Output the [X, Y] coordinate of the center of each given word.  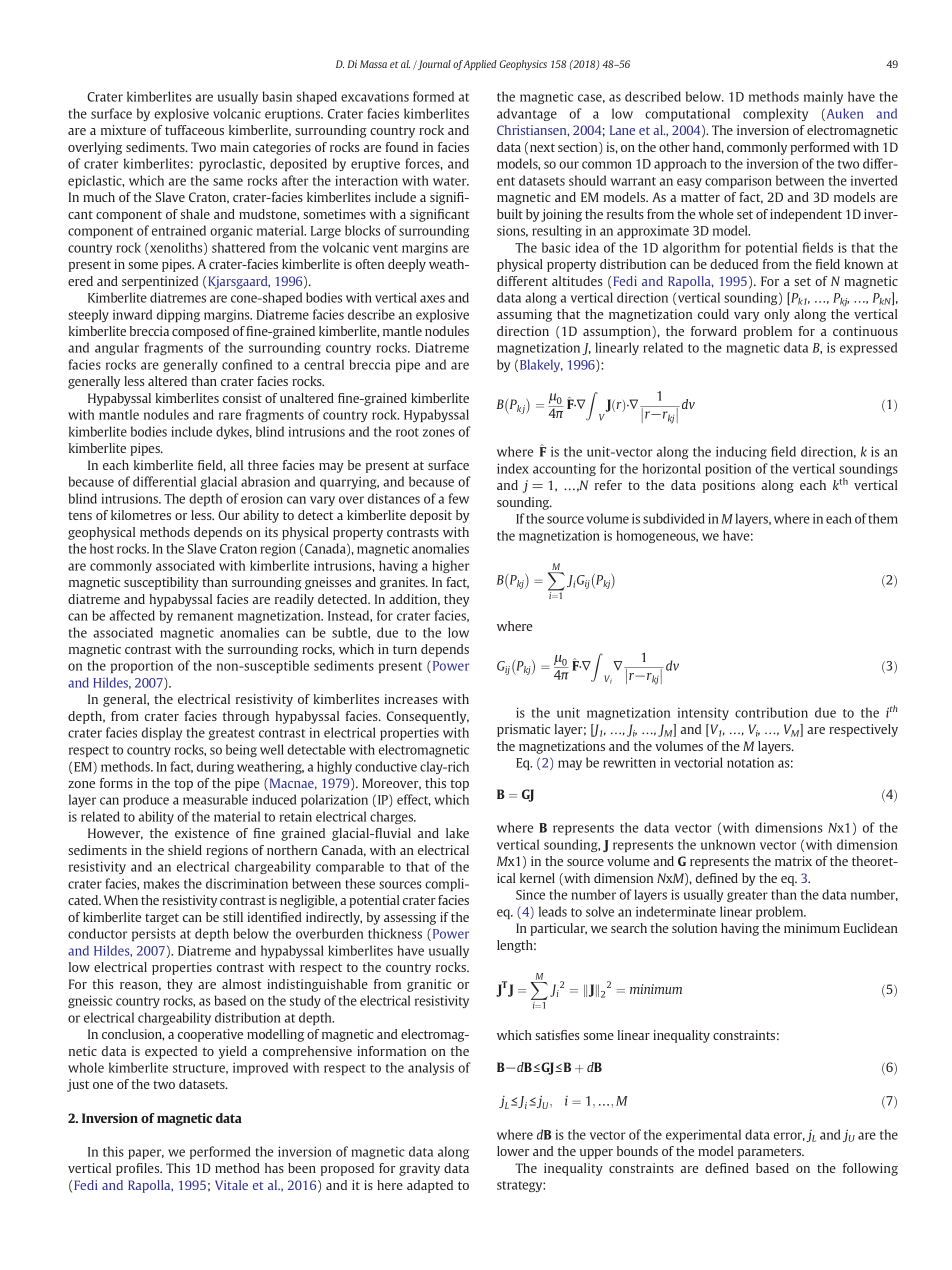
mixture [123, 130]
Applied [480, 65]
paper [146, 1154]
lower [513, 1151]
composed [200, 332]
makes [162, 883]
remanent [205, 616]
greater [747, 896]
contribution [771, 712]
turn [405, 649]
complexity [775, 114]
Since [530, 895]
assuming [524, 315]
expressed [868, 348]
